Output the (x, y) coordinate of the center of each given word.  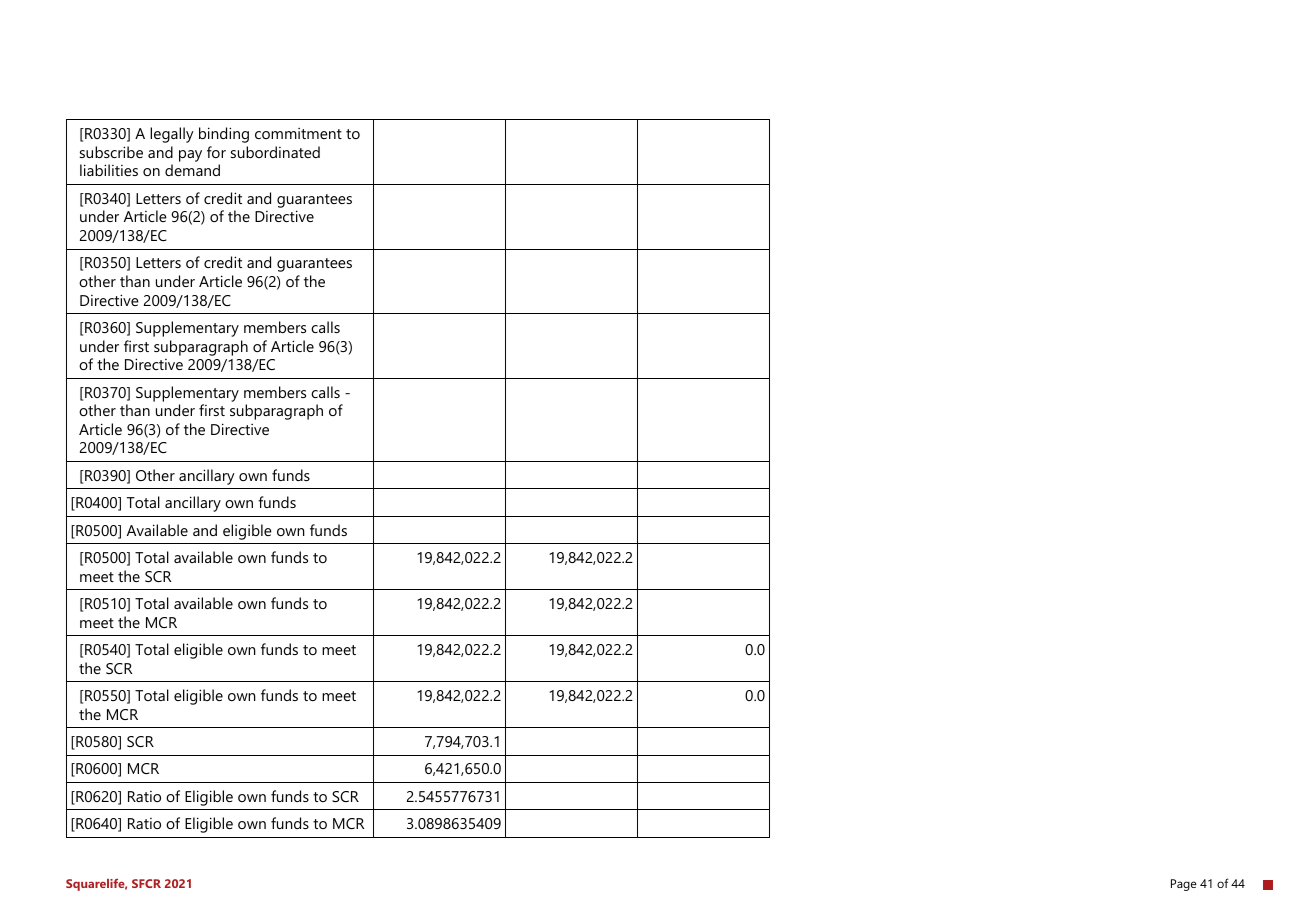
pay (190, 156)
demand (192, 170)
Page (1184, 885)
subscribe (111, 152)
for (216, 152)
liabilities (109, 170)
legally (172, 135)
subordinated (275, 152)
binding (224, 135)
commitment (298, 133)
